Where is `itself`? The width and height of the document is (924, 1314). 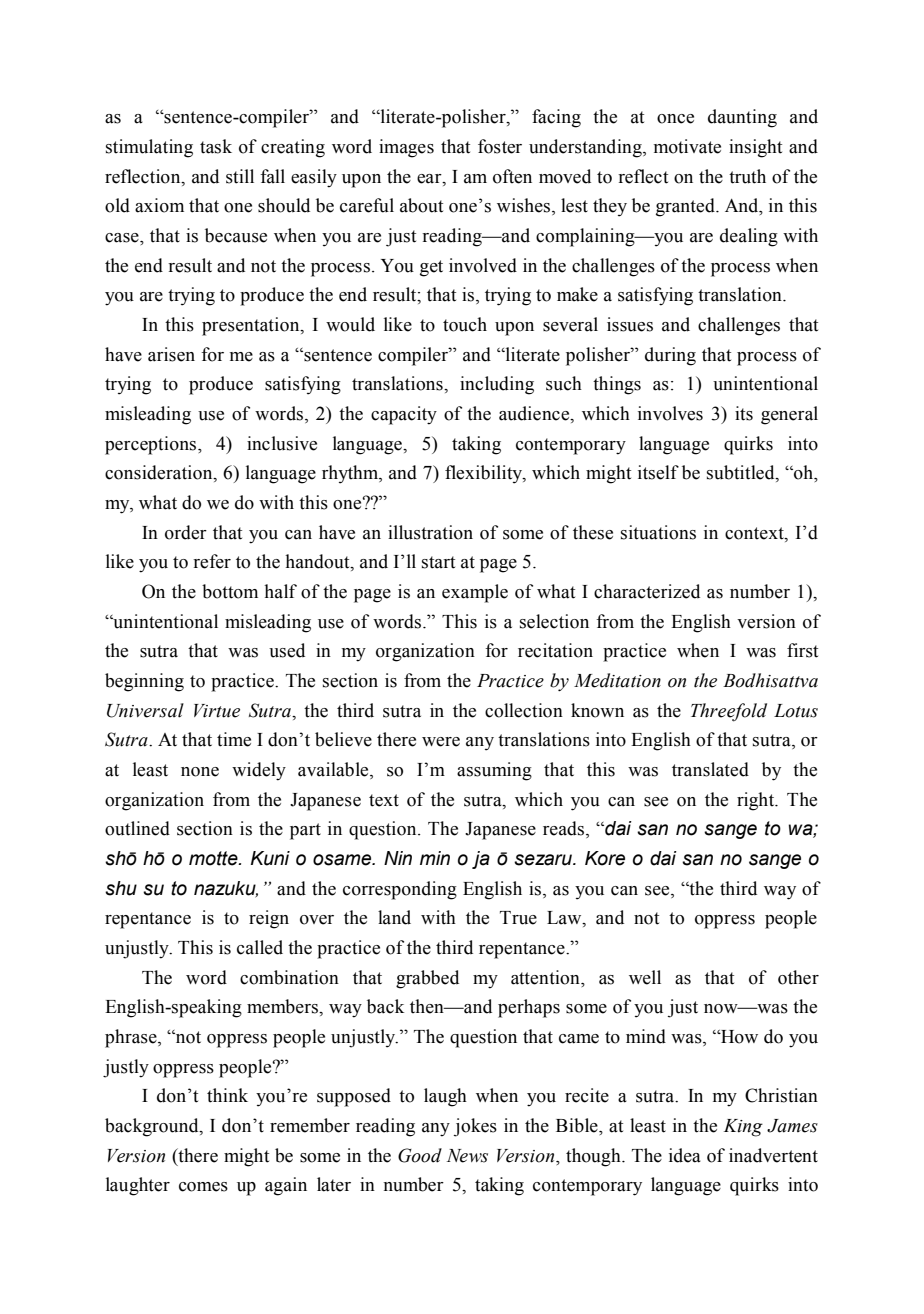 itself is located at coordinates (658, 472).
